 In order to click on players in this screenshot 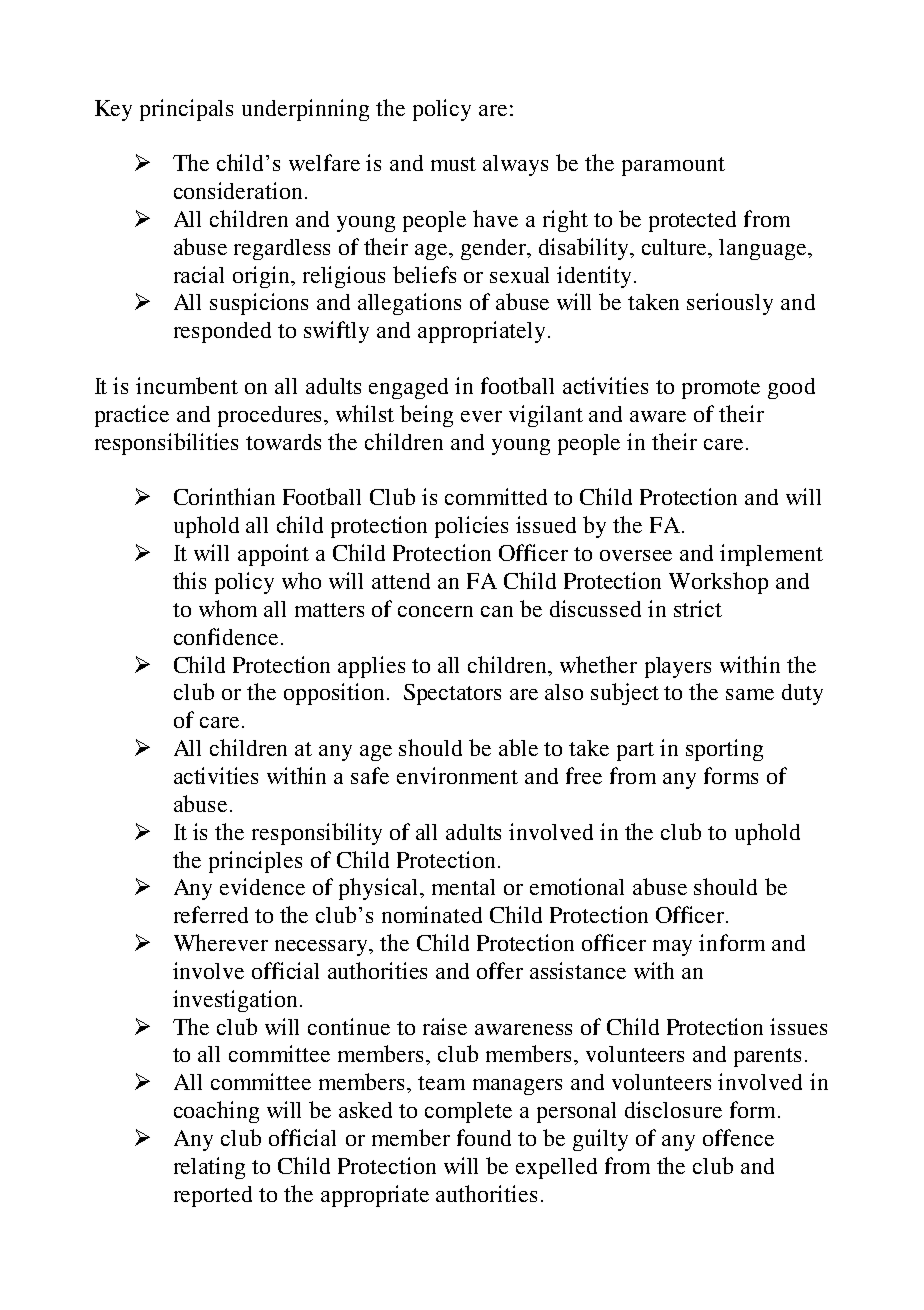, I will do `click(678, 667)`.
